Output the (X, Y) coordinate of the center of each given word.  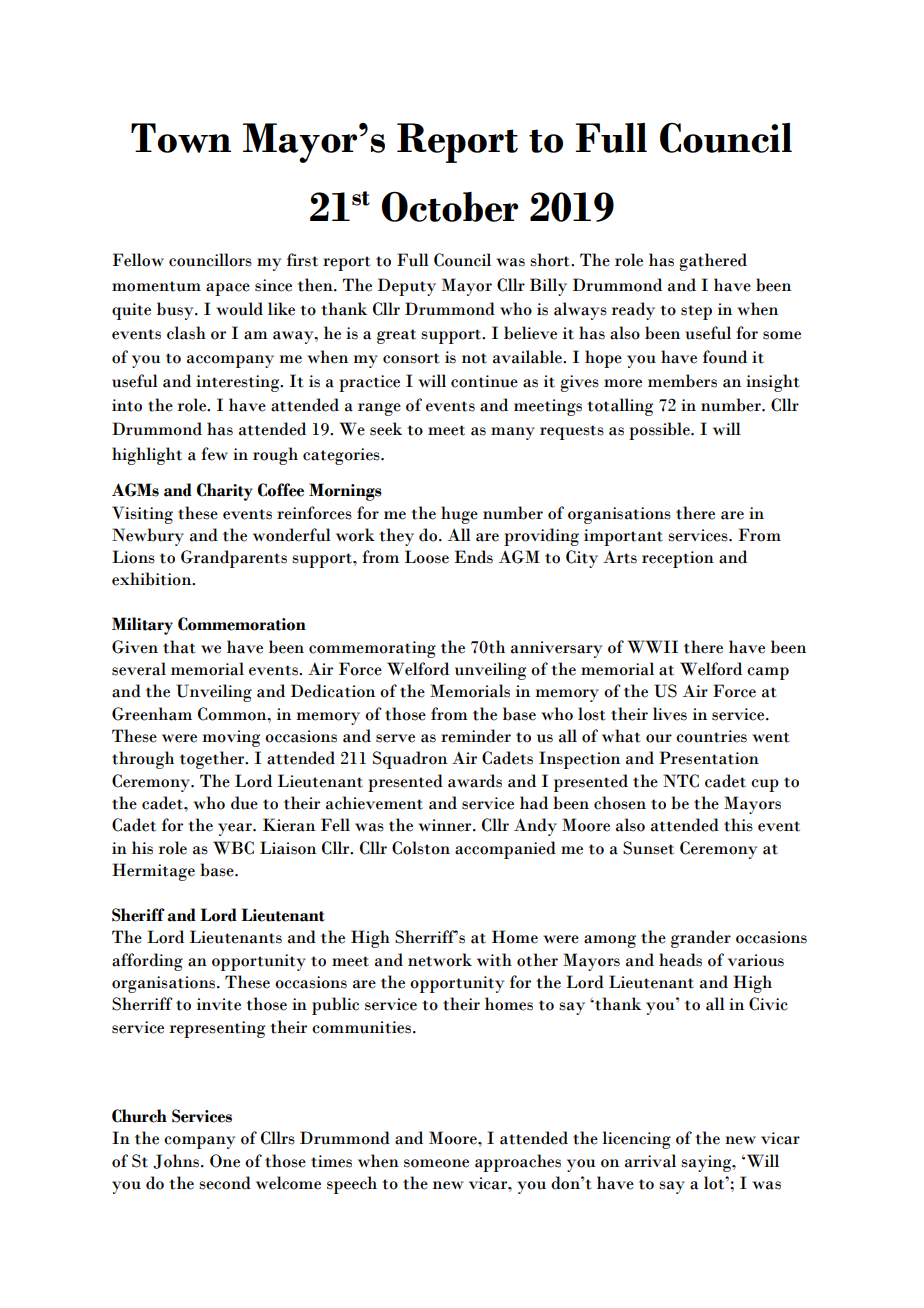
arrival (650, 1161)
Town (181, 138)
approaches (518, 1163)
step (696, 312)
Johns (177, 1161)
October (450, 207)
